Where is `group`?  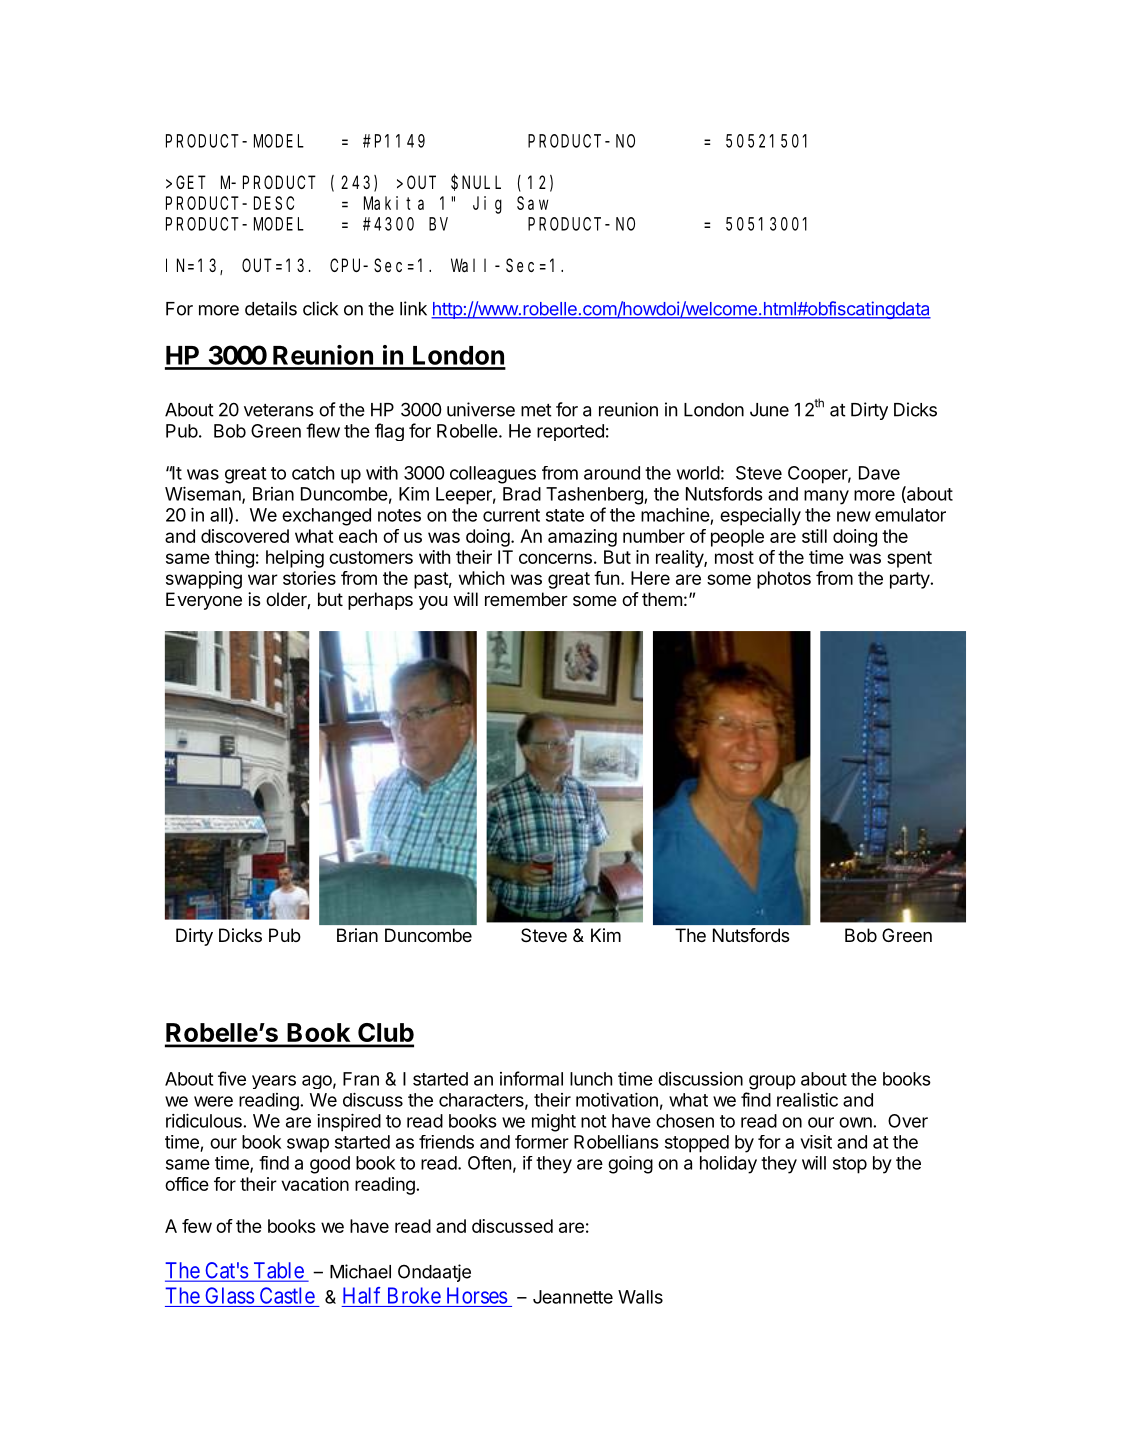
group is located at coordinates (772, 1082).
